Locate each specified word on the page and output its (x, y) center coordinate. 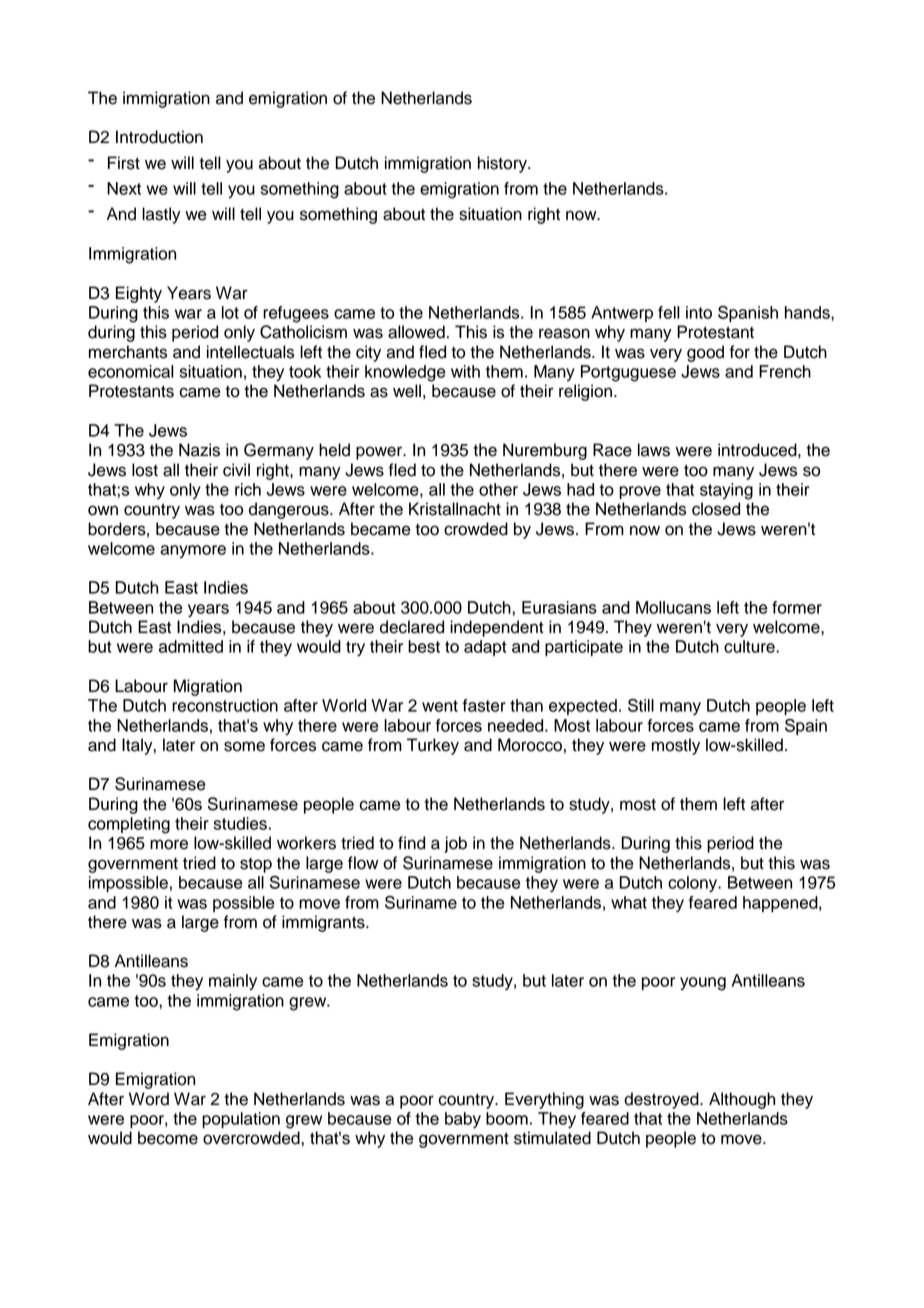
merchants (128, 352)
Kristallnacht (455, 509)
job (455, 844)
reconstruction (225, 705)
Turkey (433, 746)
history (503, 164)
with (465, 371)
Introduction (159, 137)
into (699, 312)
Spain (806, 727)
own (103, 510)
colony (694, 884)
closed (716, 509)
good (705, 353)
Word (149, 1099)
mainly (233, 982)
